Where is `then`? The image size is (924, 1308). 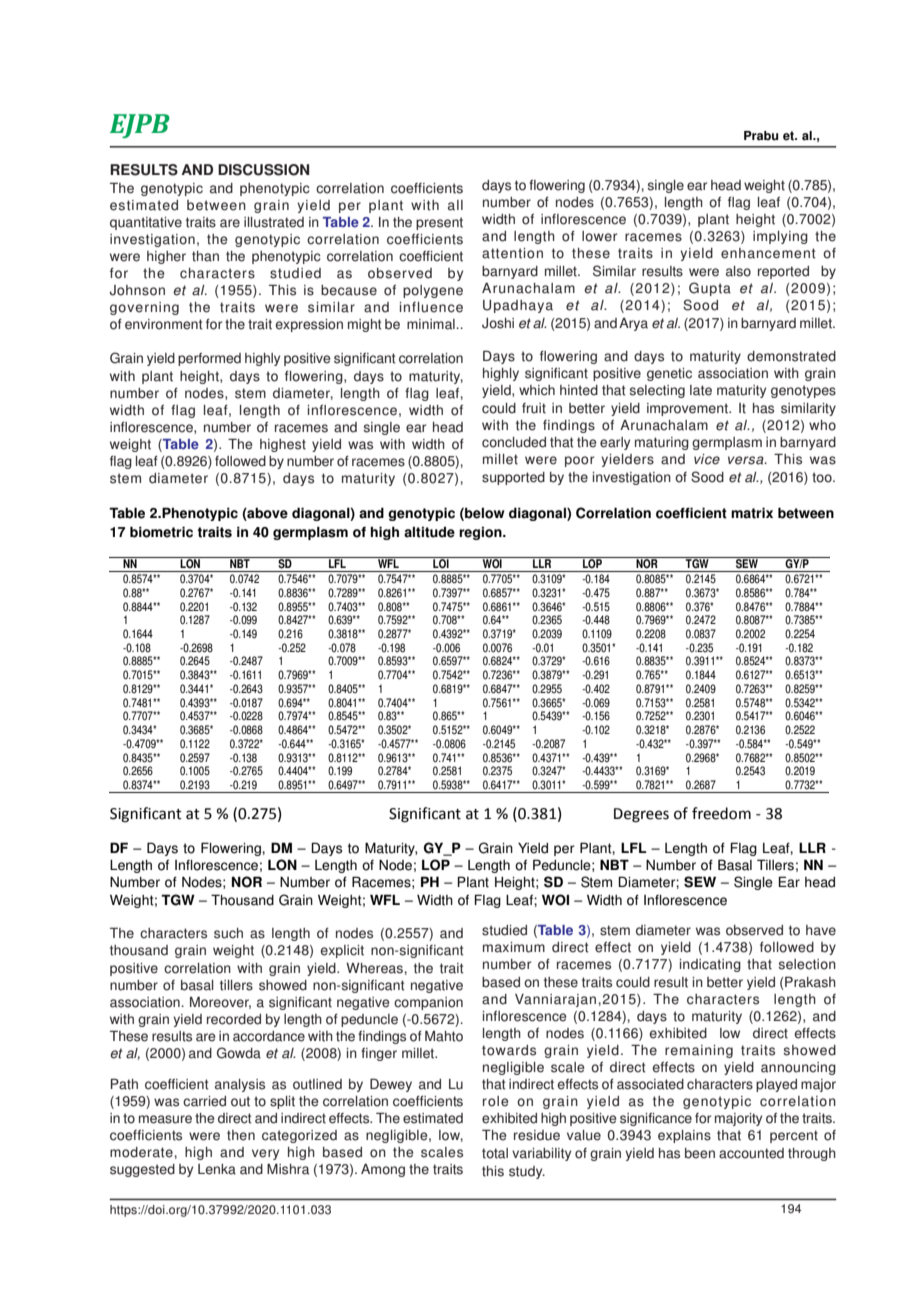 then is located at coordinates (241, 1135).
